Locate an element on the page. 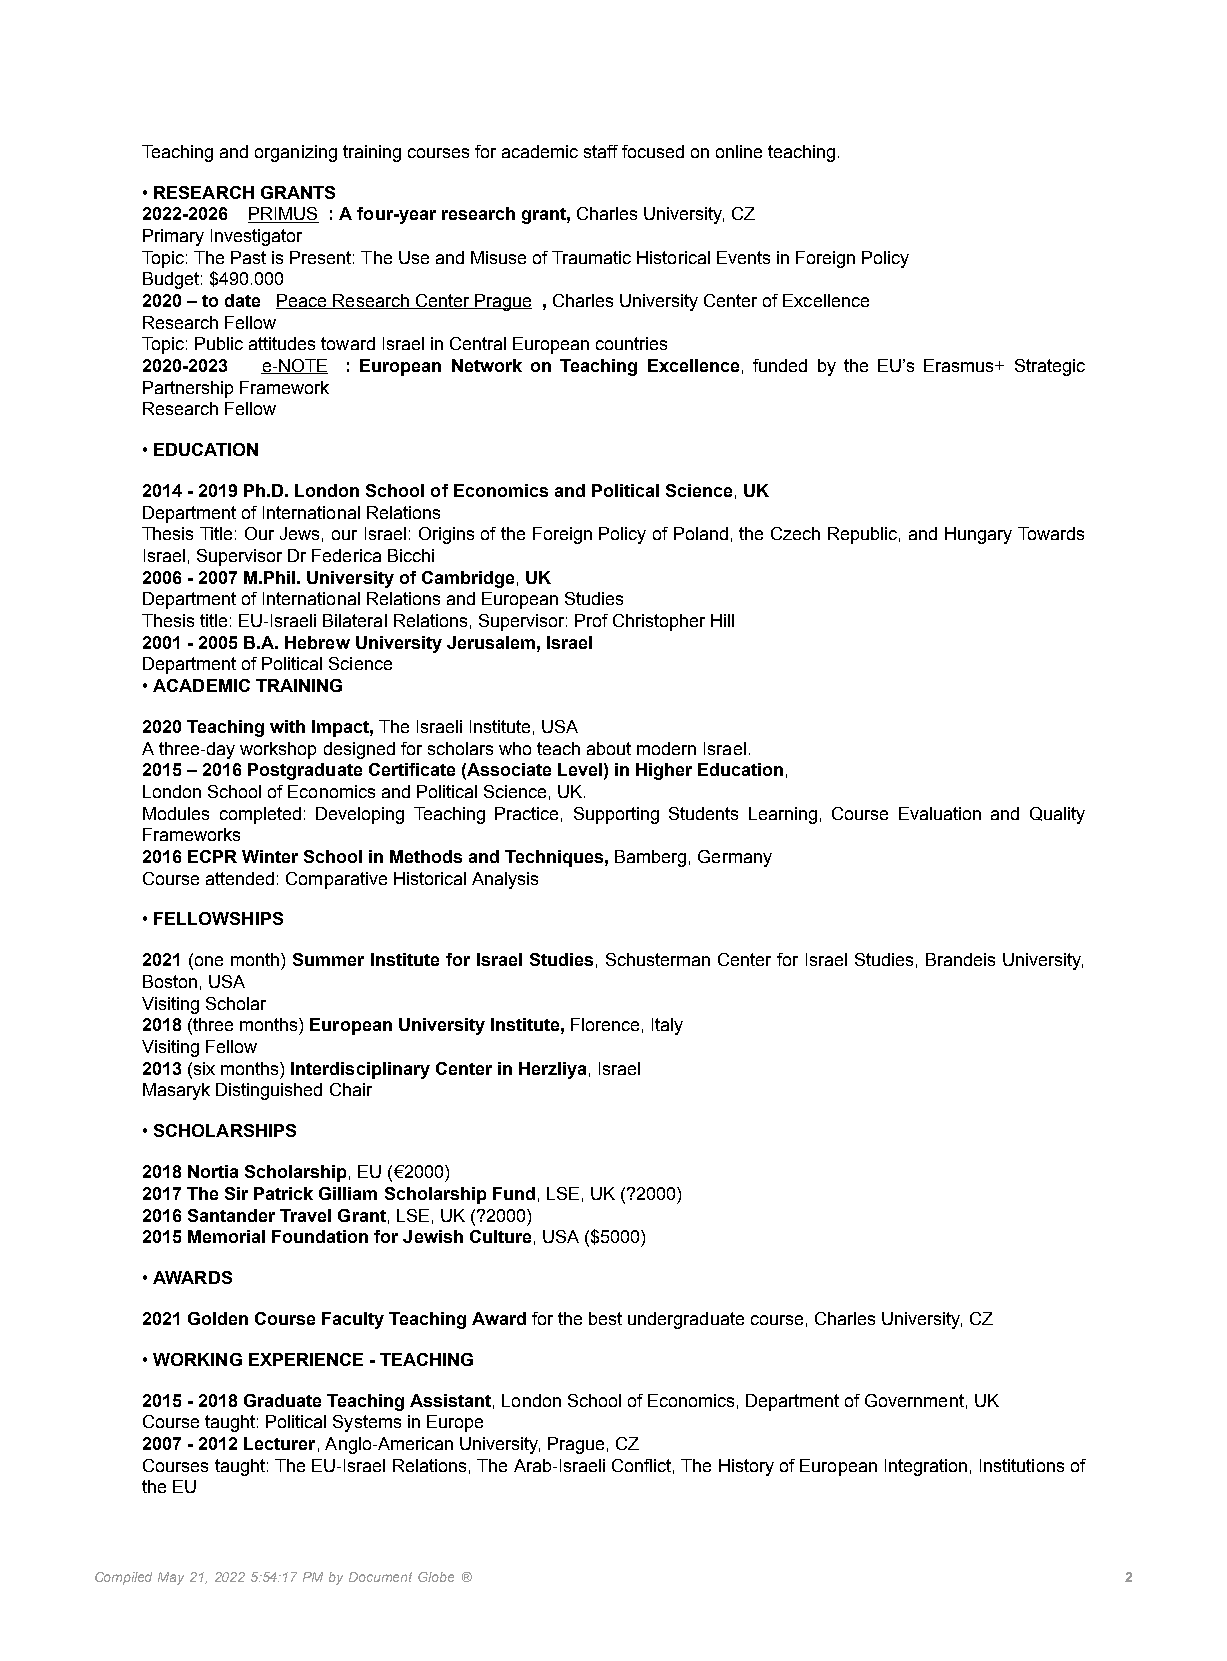 The height and width of the image is (1661, 1227). Poland is located at coordinates (701, 533).
